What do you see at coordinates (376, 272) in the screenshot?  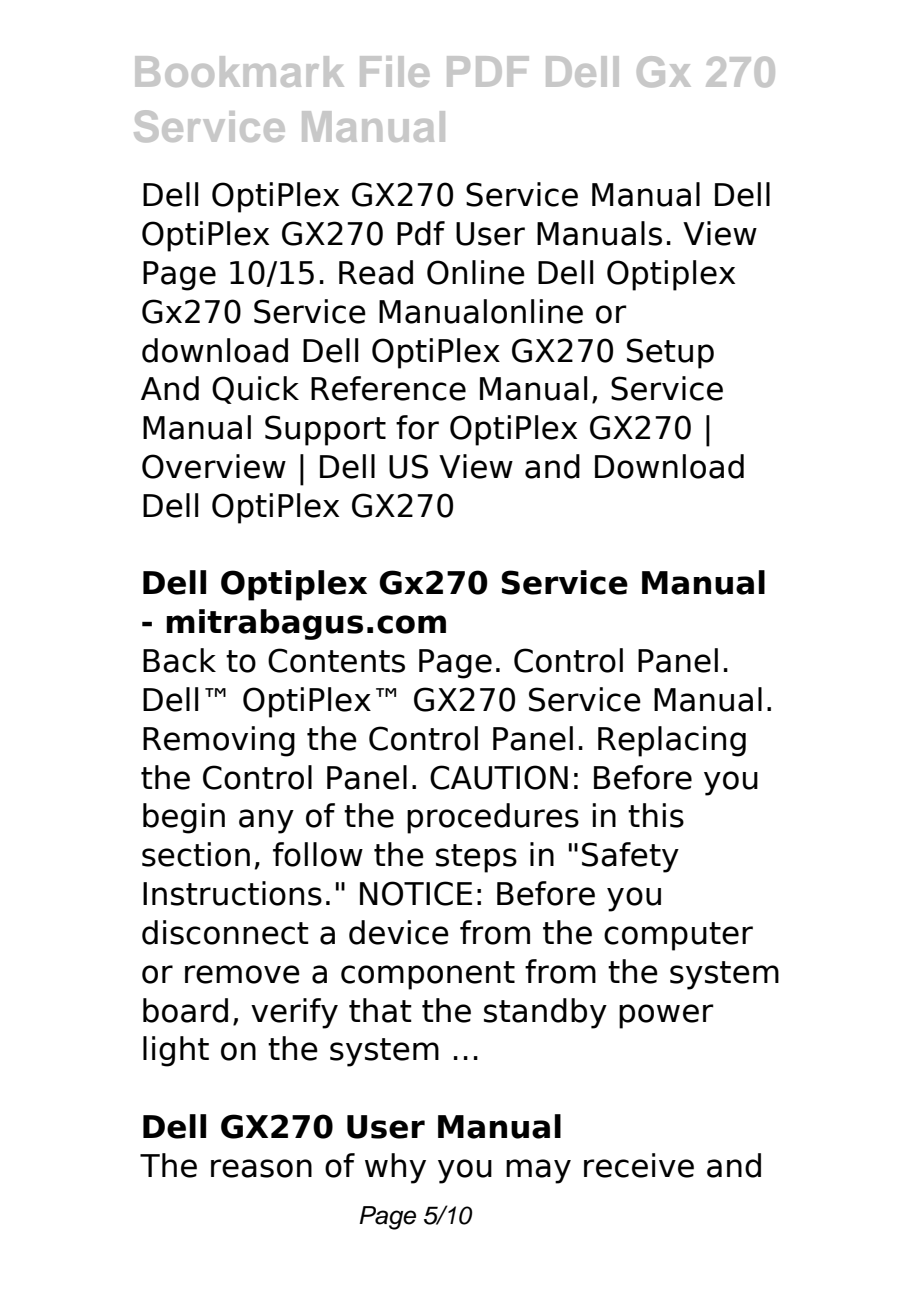 I see `Read` at bounding box center [376, 272].
